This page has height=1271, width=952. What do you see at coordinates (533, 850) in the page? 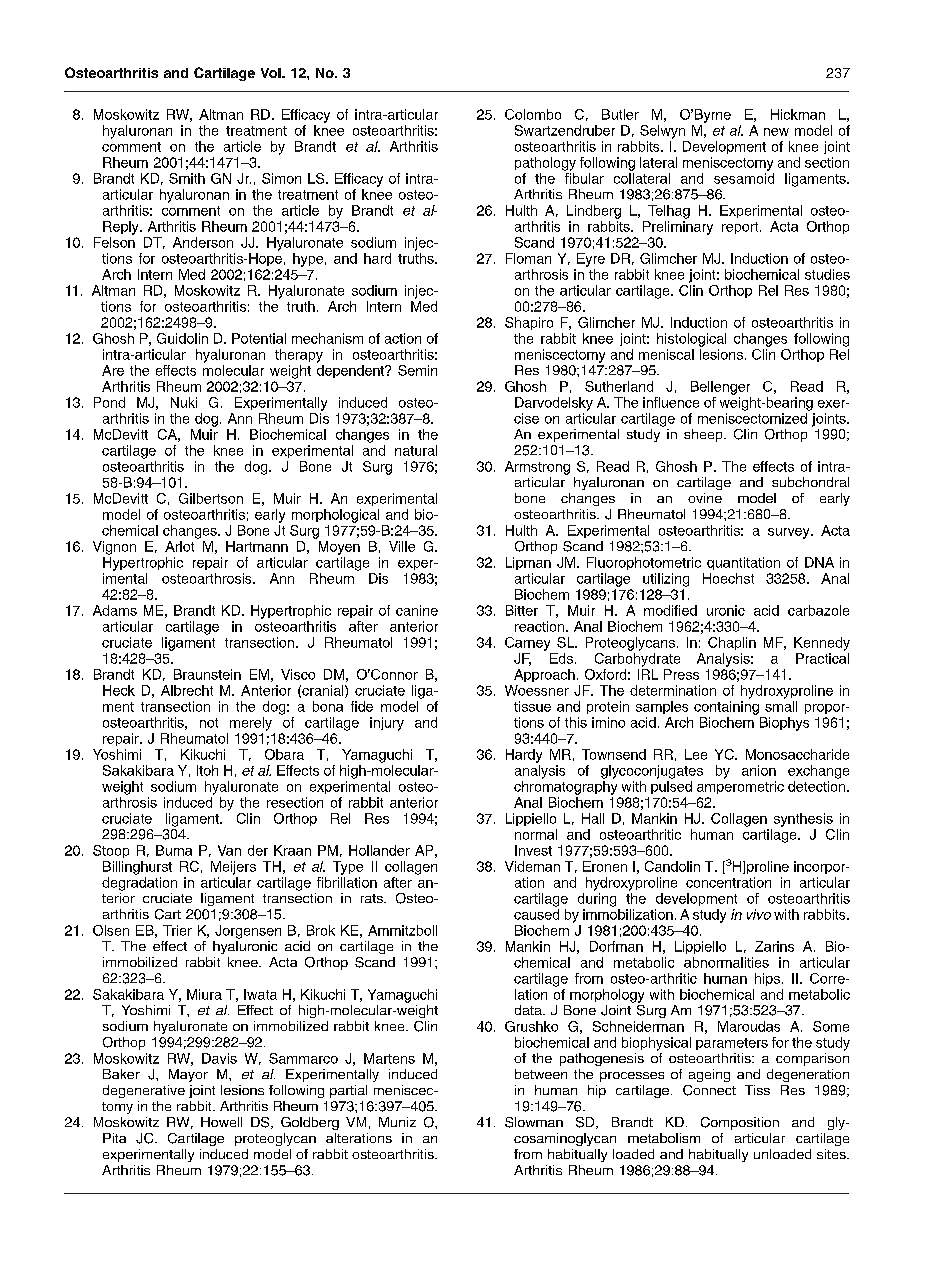
I see `Invest` at bounding box center [533, 850].
